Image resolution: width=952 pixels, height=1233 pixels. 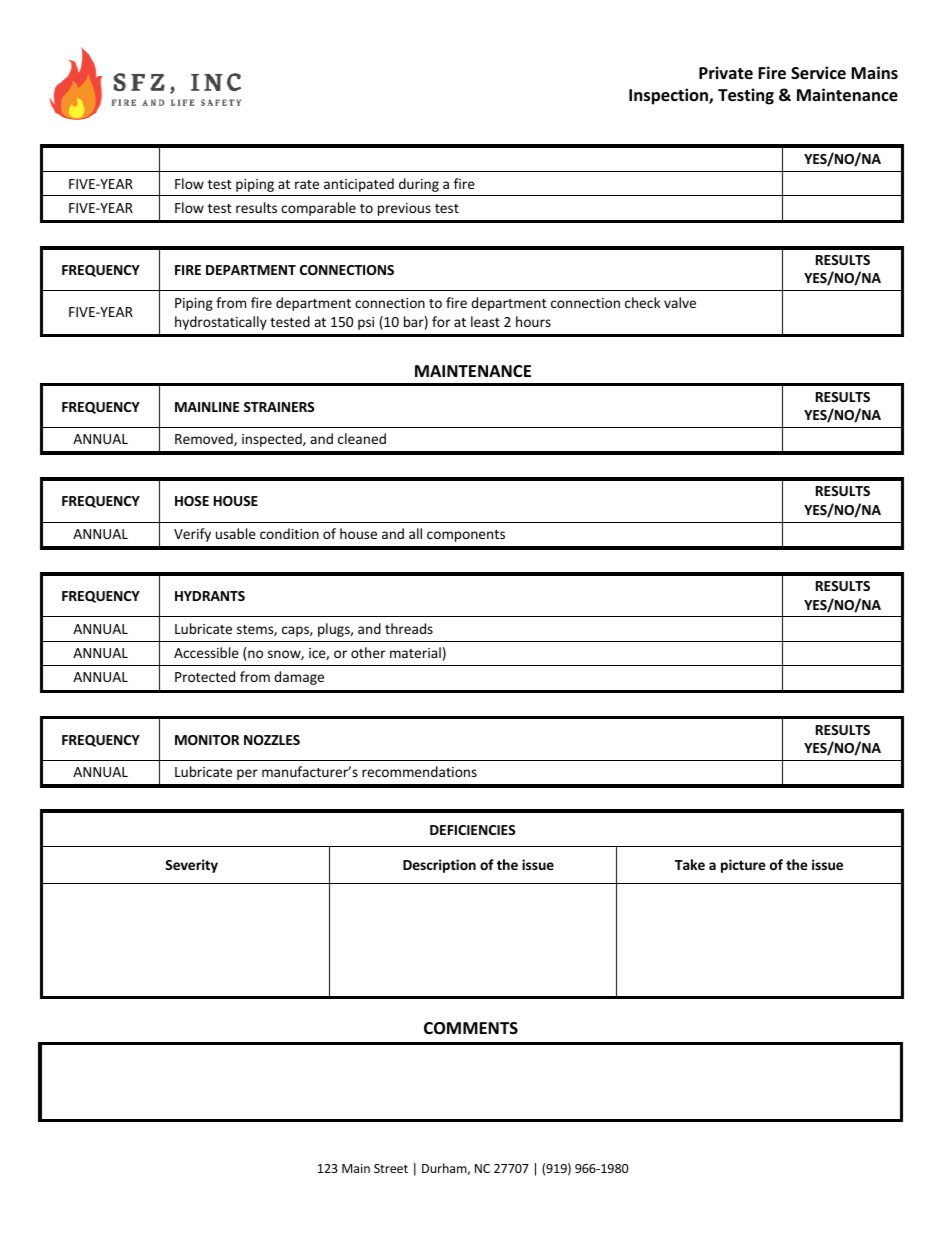 What do you see at coordinates (247, 774) in the screenshot?
I see `per` at bounding box center [247, 774].
